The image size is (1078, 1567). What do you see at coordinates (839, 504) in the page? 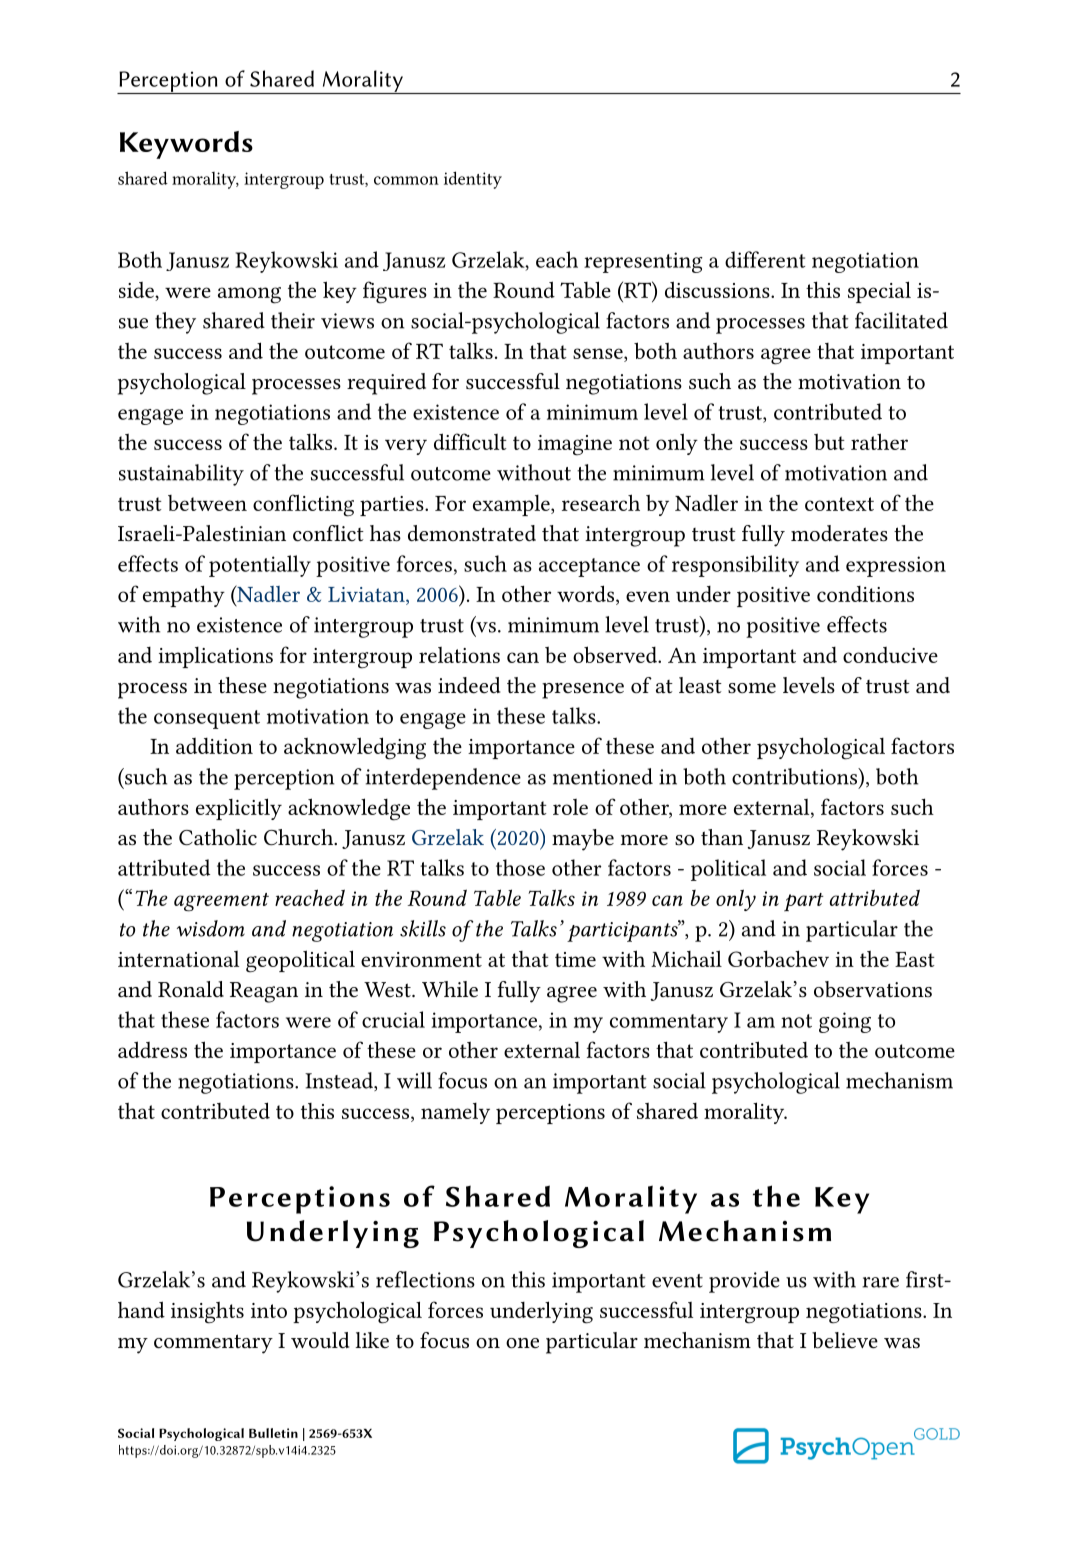
I see `context` at bounding box center [839, 504].
